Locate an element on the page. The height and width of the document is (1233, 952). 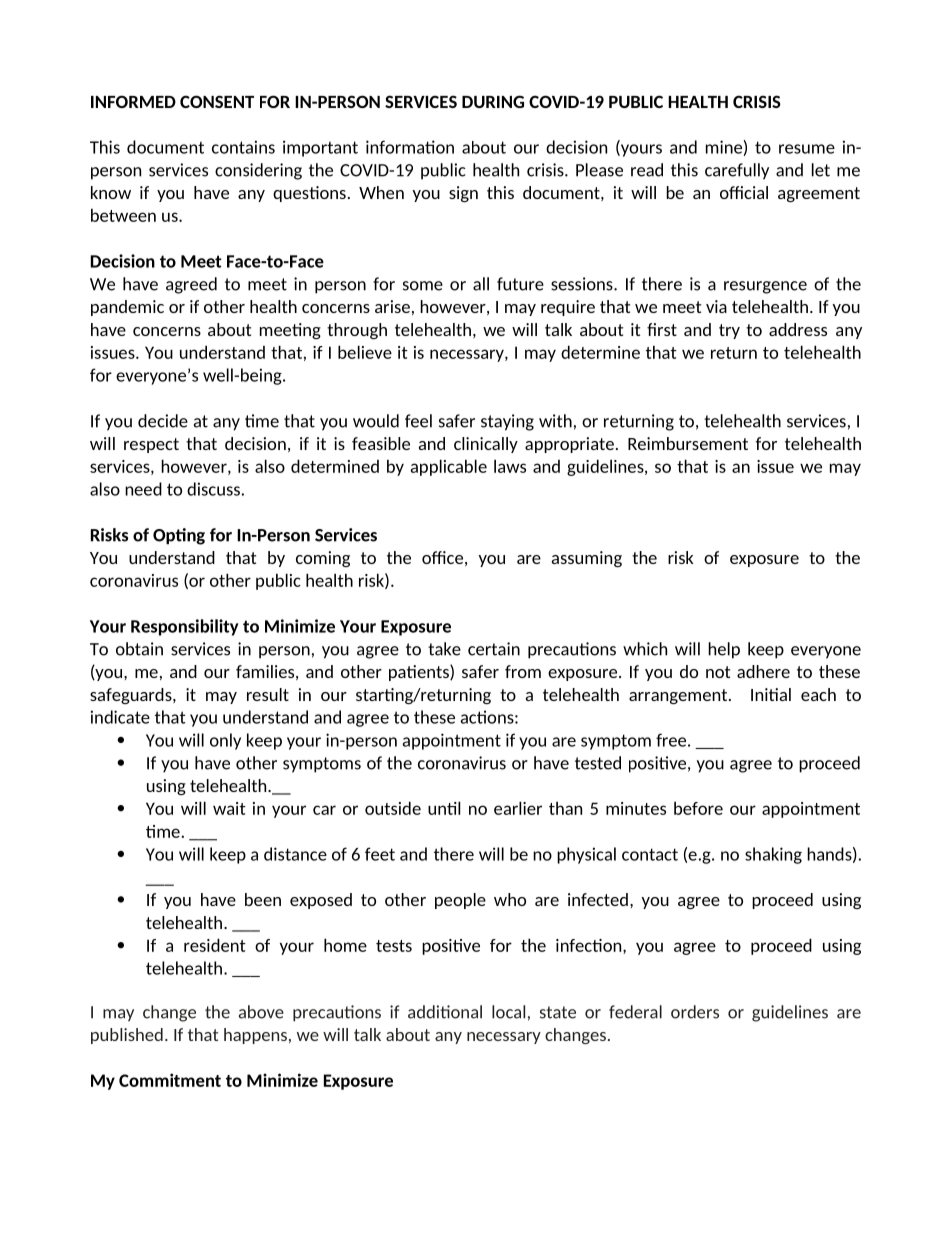
orders is located at coordinates (695, 1012).
